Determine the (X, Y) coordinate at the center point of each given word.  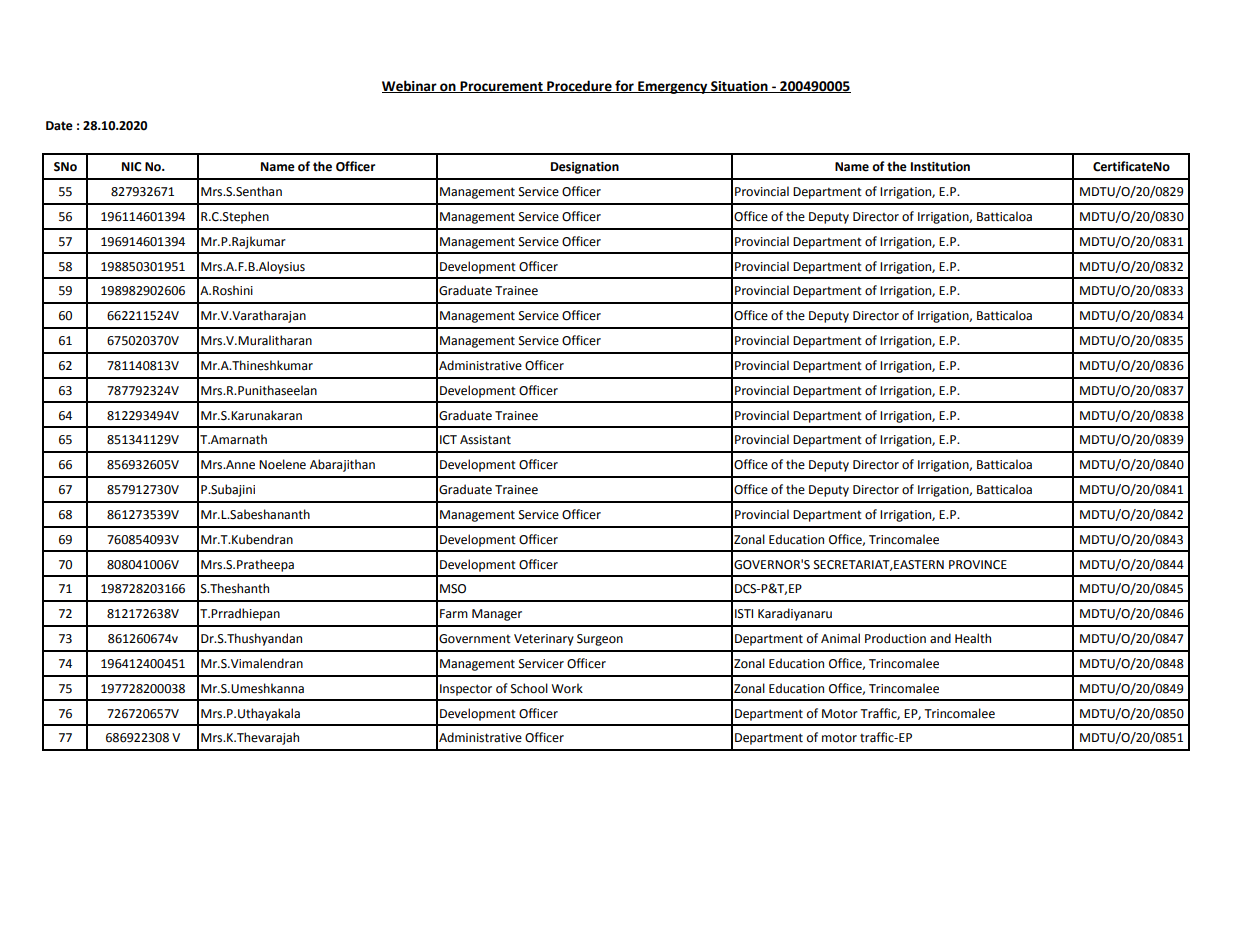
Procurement (502, 87)
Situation (739, 87)
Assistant (485, 440)
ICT (448, 440)
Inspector (466, 690)
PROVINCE (978, 565)
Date (59, 126)
